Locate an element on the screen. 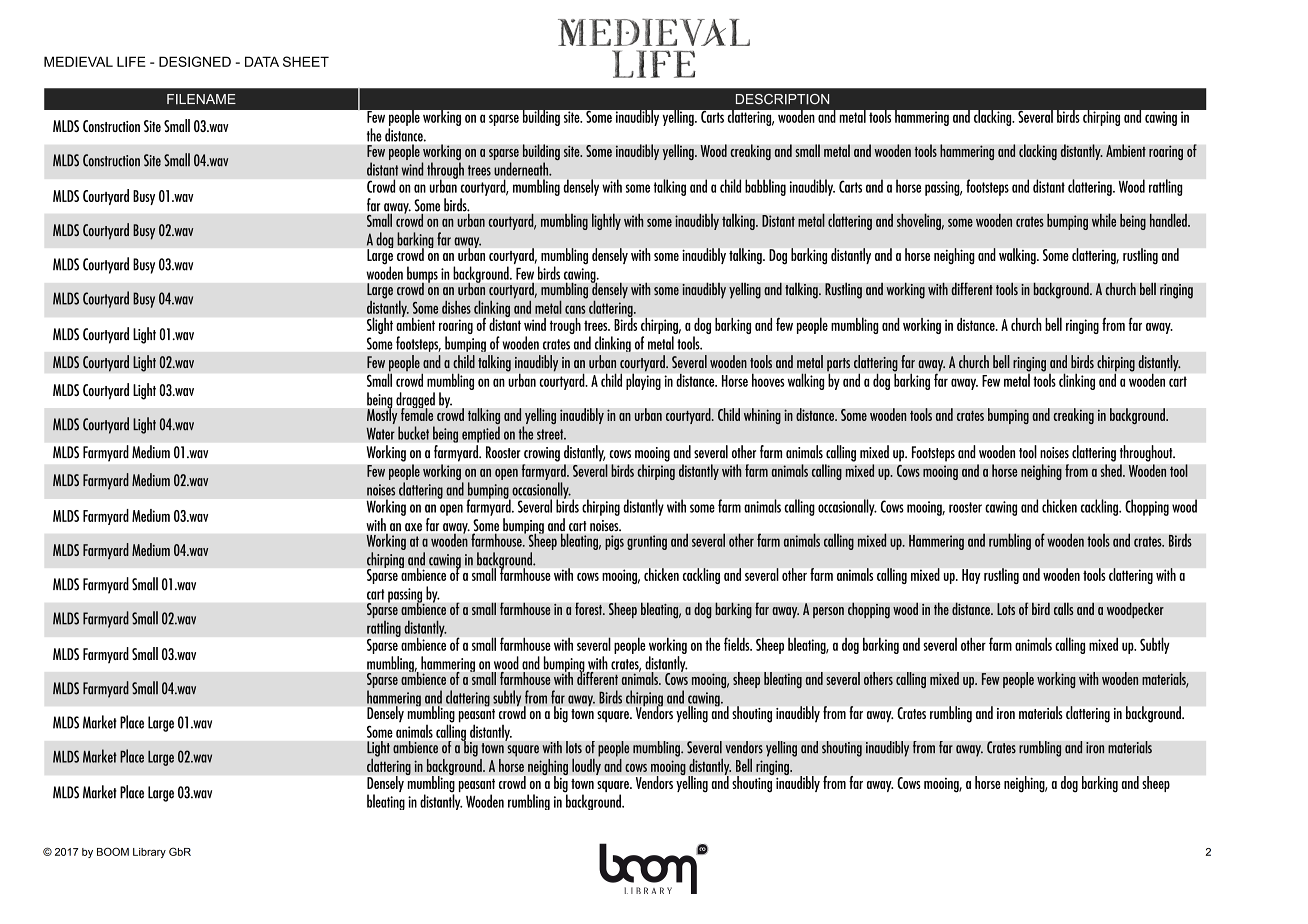 The height and width of the screenshot is (924, 1308). DESCRIPTION is located at coordinates (782, 99).
